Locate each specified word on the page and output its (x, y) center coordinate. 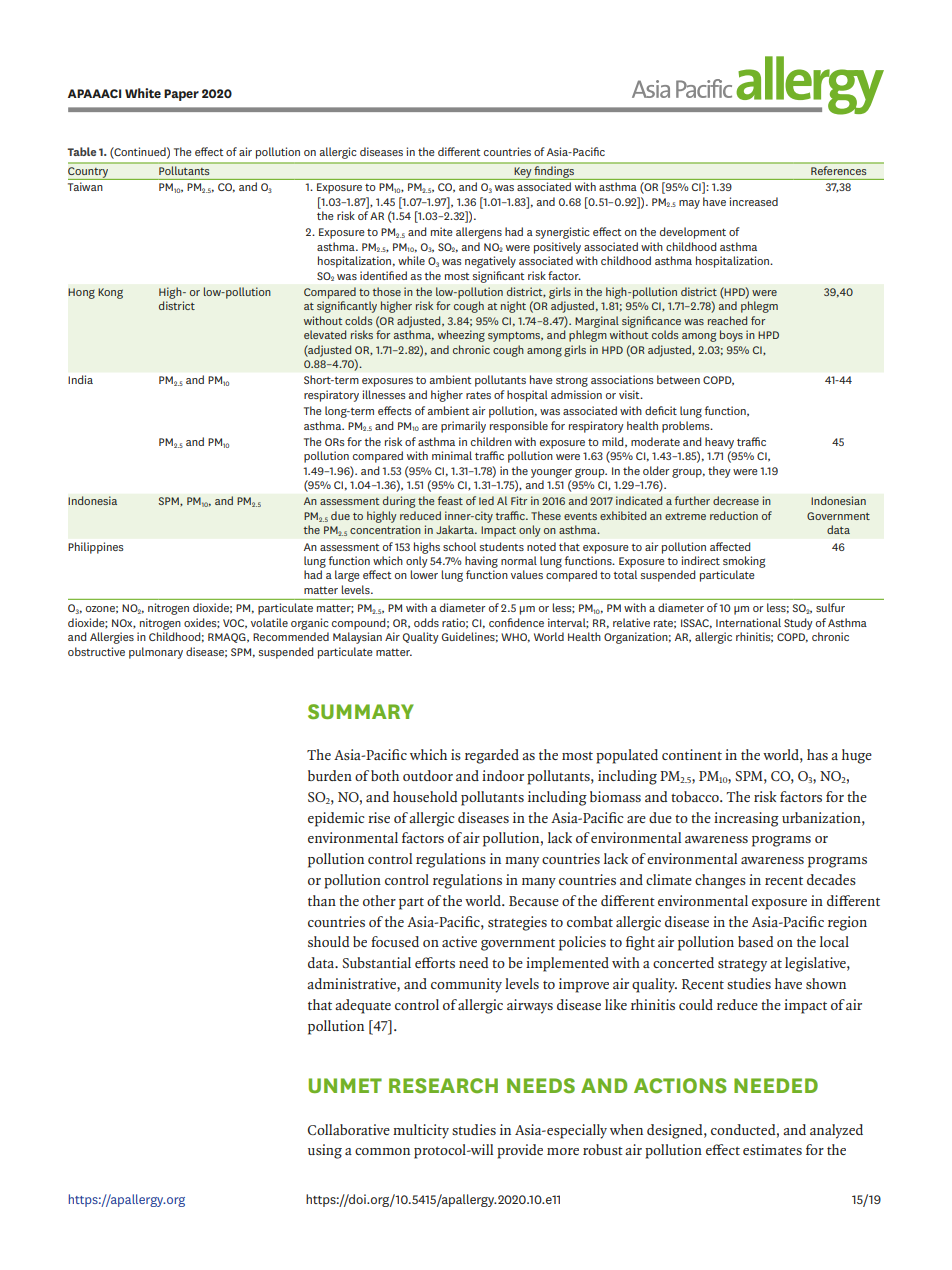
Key (523, 173)
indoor (503, 775)
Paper (181, 95)
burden (330, 775)
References (838, 170)
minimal (452, 455)
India (80, 379)
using (325, 1151)
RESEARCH (443, 1085)
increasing (746, 819)
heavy (719, 443)
